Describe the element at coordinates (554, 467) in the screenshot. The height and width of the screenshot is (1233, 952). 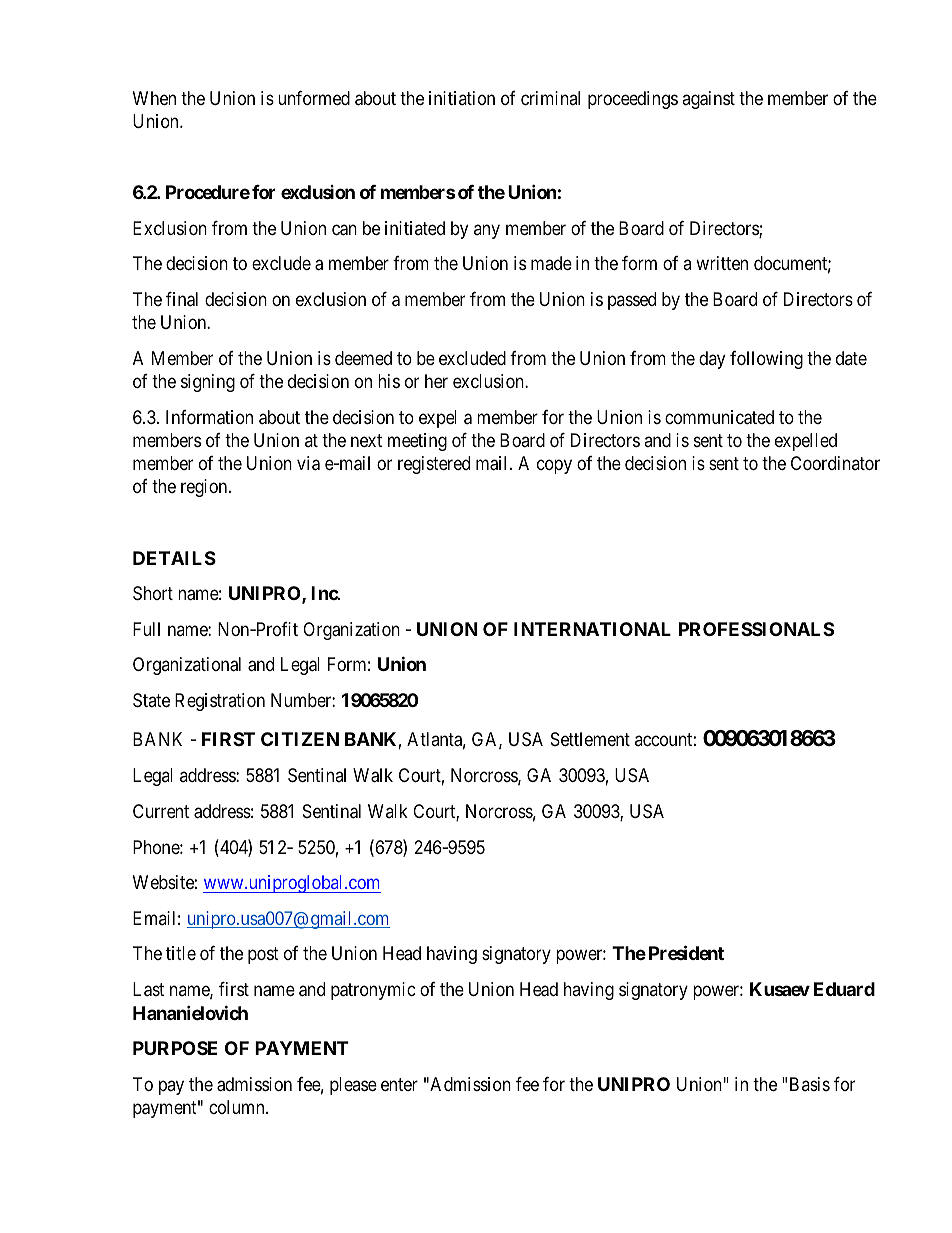
I see `copy` at that location.
